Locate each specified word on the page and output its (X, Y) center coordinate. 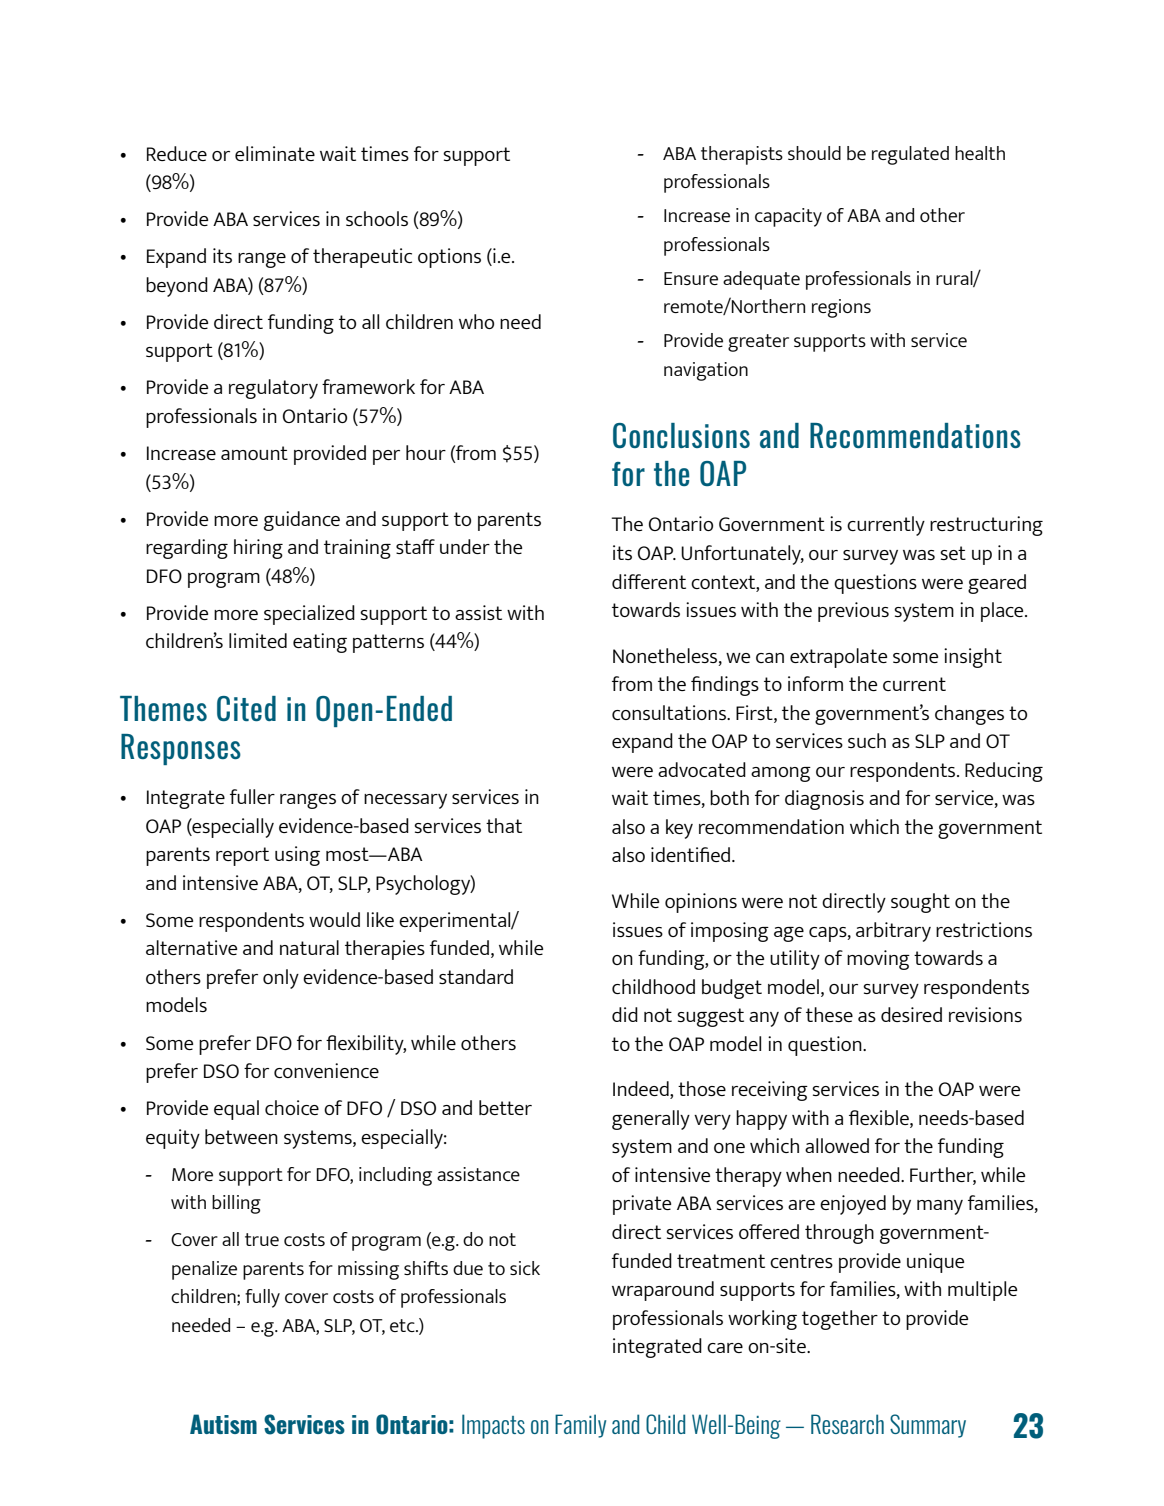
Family (580, 1426)
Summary (928, 1426)
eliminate (275, 153)
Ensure (691, 278)
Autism (223, 1424)
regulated (910, 155)
